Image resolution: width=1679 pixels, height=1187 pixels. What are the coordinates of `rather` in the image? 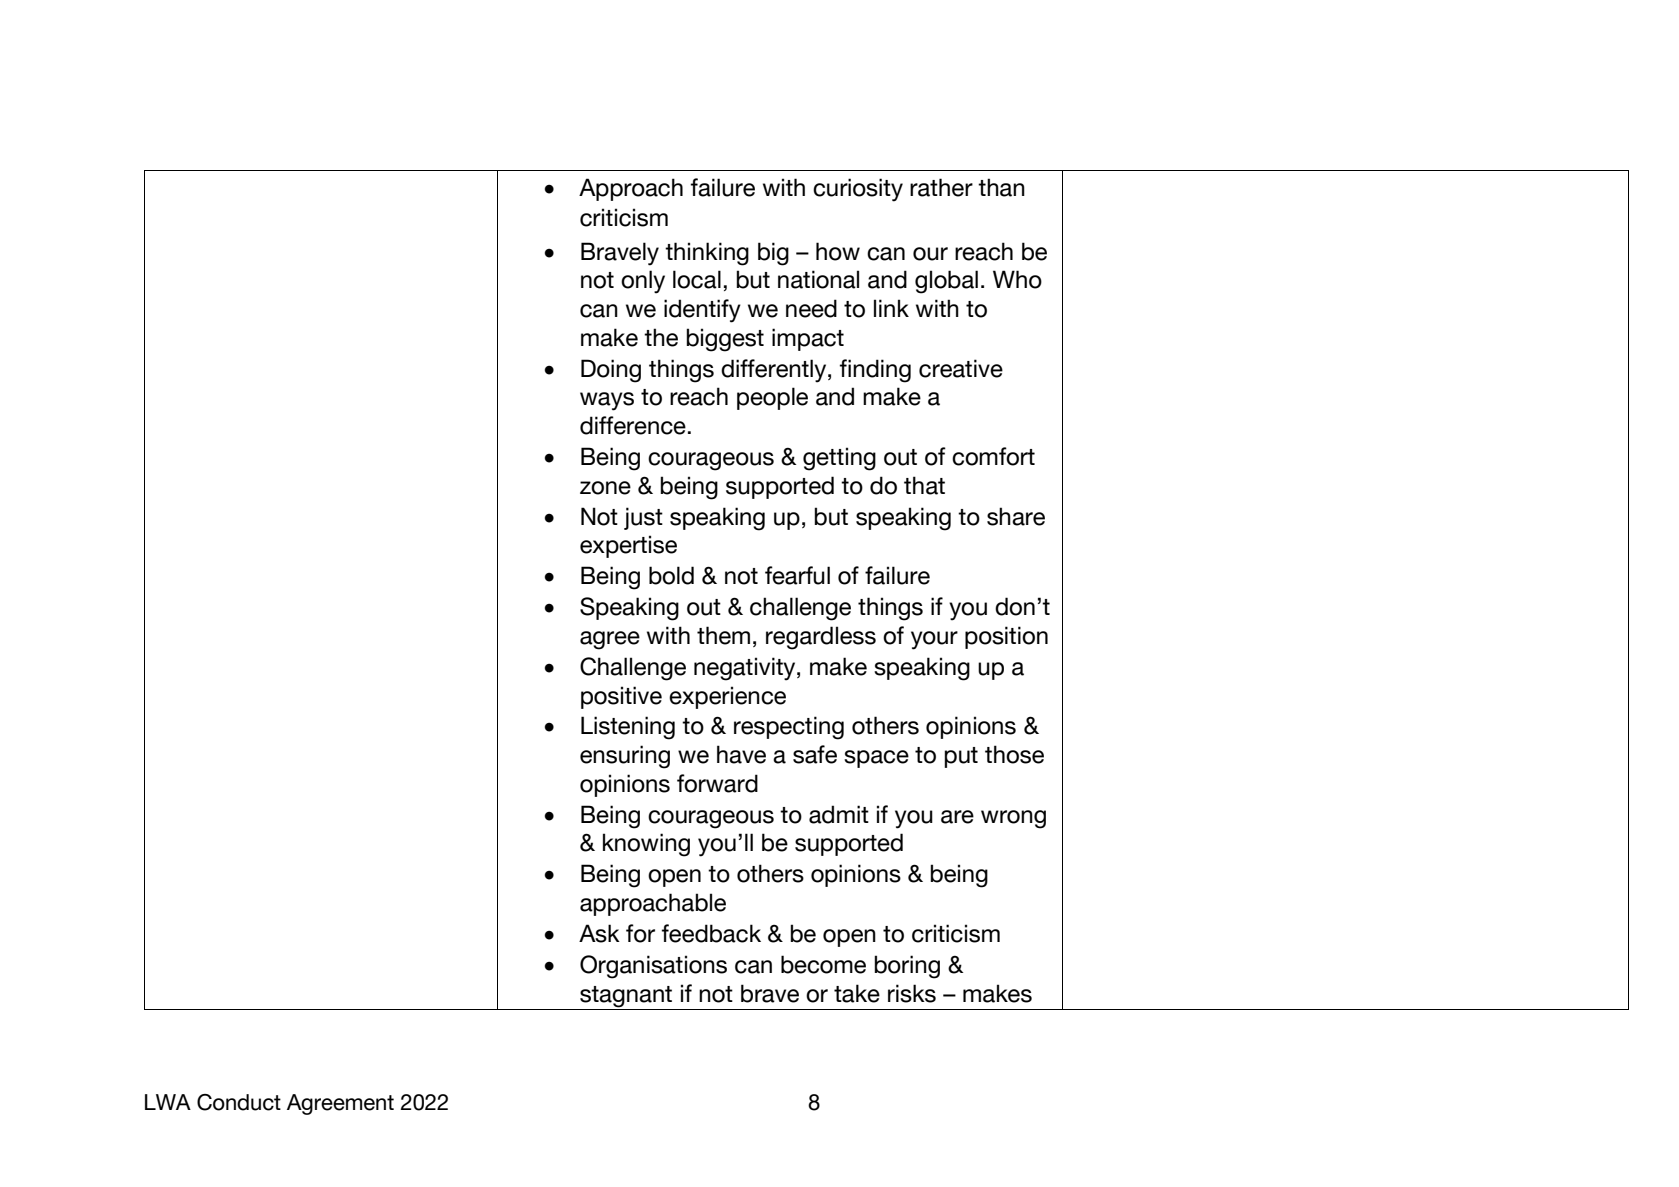 It's located at (941, 187).
